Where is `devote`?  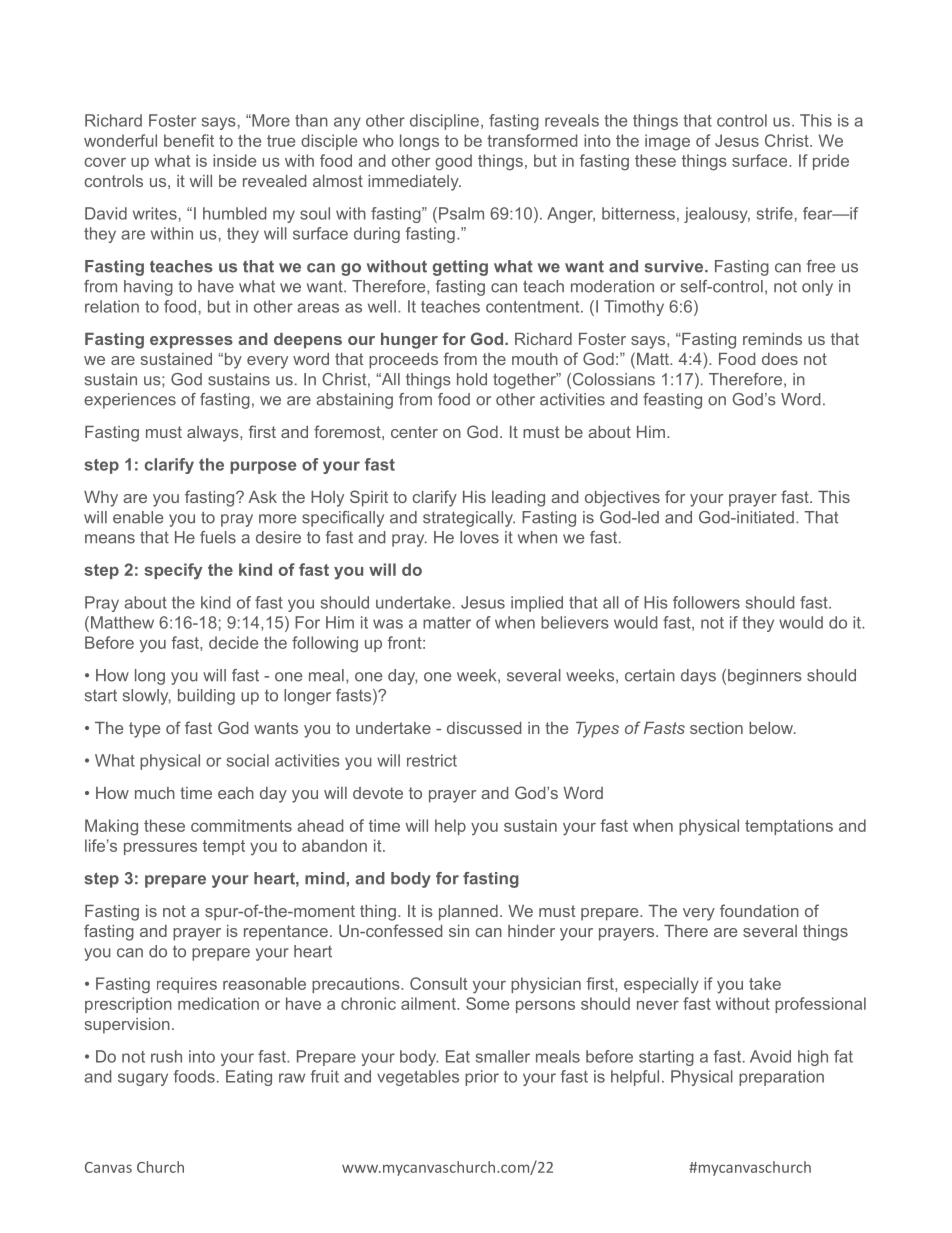 devote is located at coordinates (378, 793).
